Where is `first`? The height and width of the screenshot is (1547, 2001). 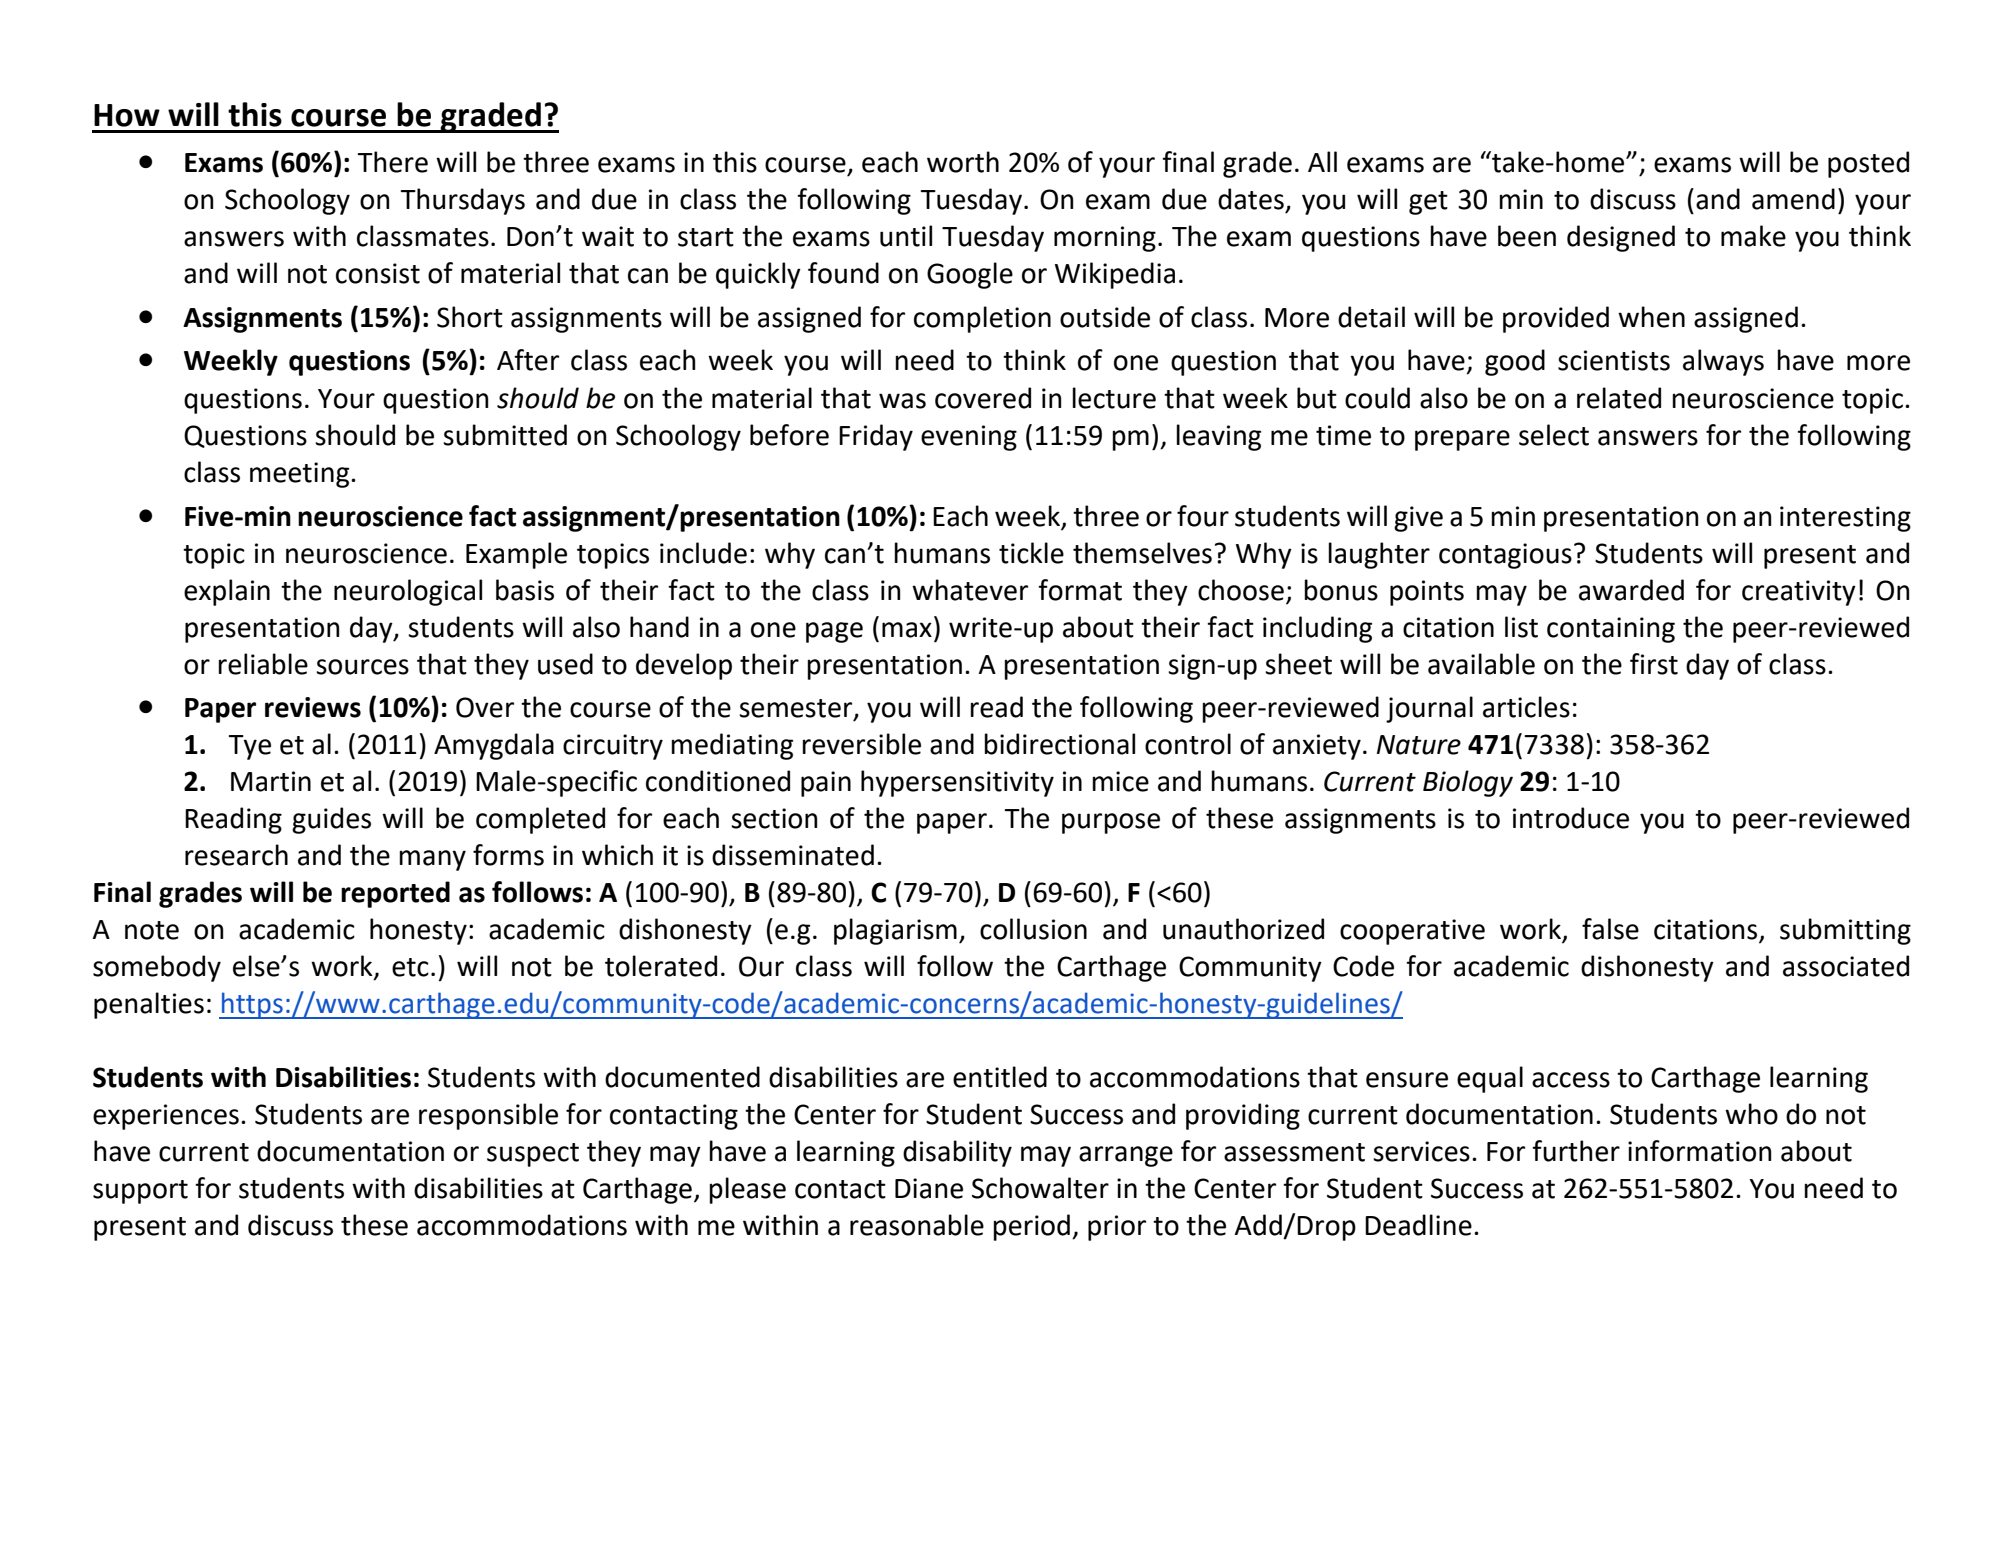
first is located at coordinates (1654, 664).
